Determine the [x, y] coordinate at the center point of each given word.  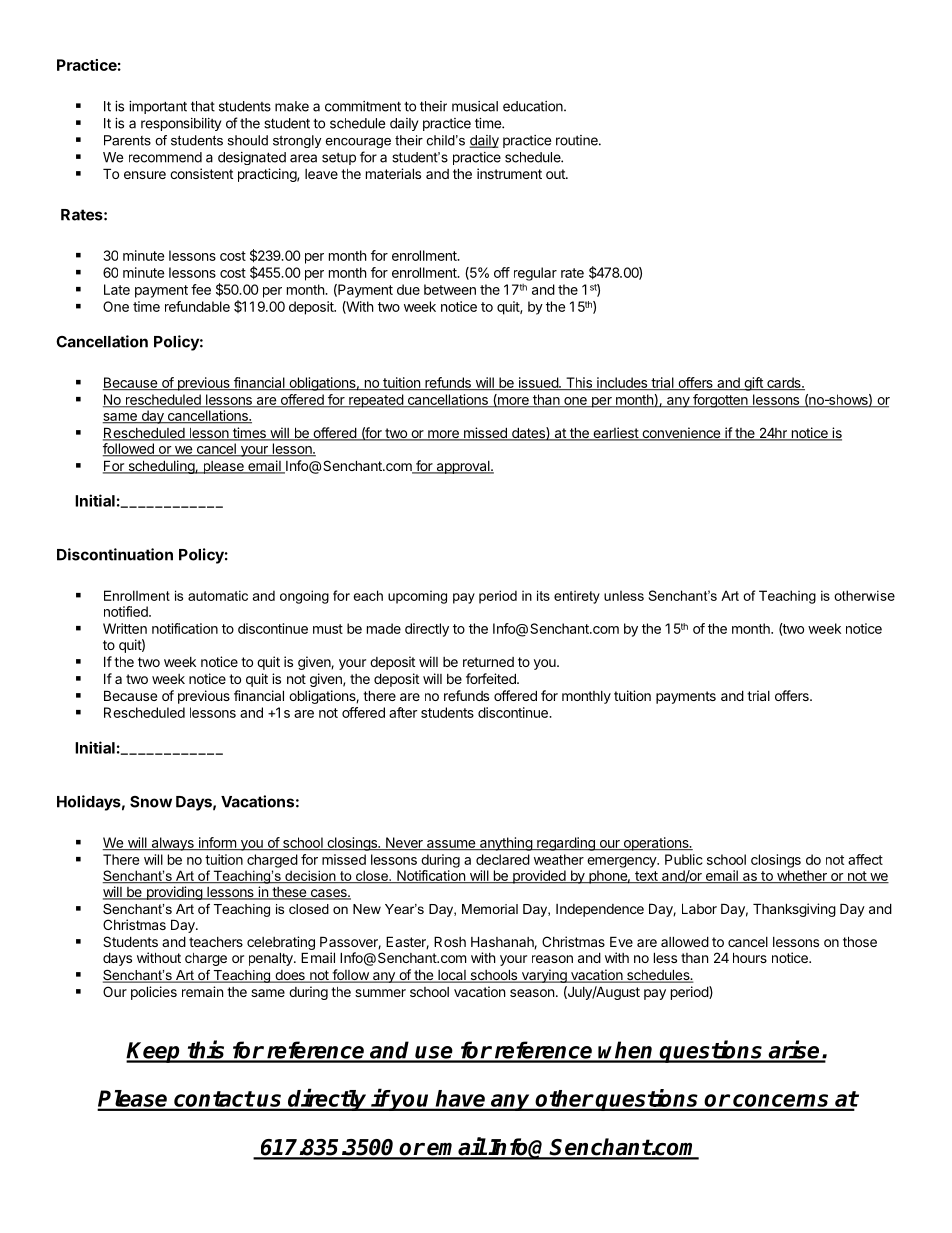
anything [506, 844]
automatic [218, 595]
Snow [151, 802]
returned [488, 662]
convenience [681, 434]
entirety [577, 597]
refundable [197, 306]
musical [475, 106]
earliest [615, 434]
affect [865, 859]
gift [753, 384]
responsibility [181, 124]
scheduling [161, 467]
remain [202, 991]
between [450, 289]
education [534, 106]
